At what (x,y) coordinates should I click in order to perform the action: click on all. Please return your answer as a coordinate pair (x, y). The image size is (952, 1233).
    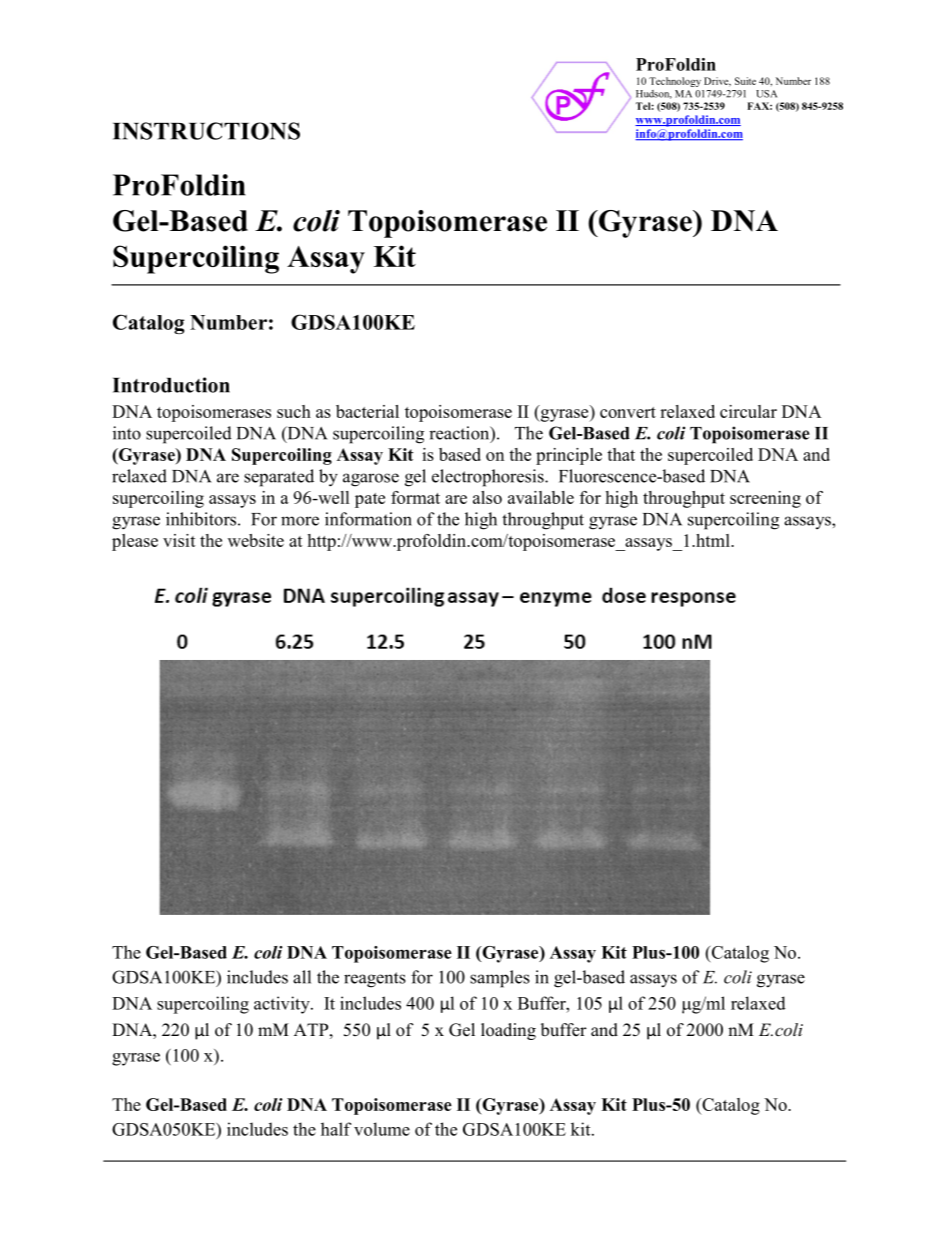
    Looking at the image, I should click on (302, 977).
